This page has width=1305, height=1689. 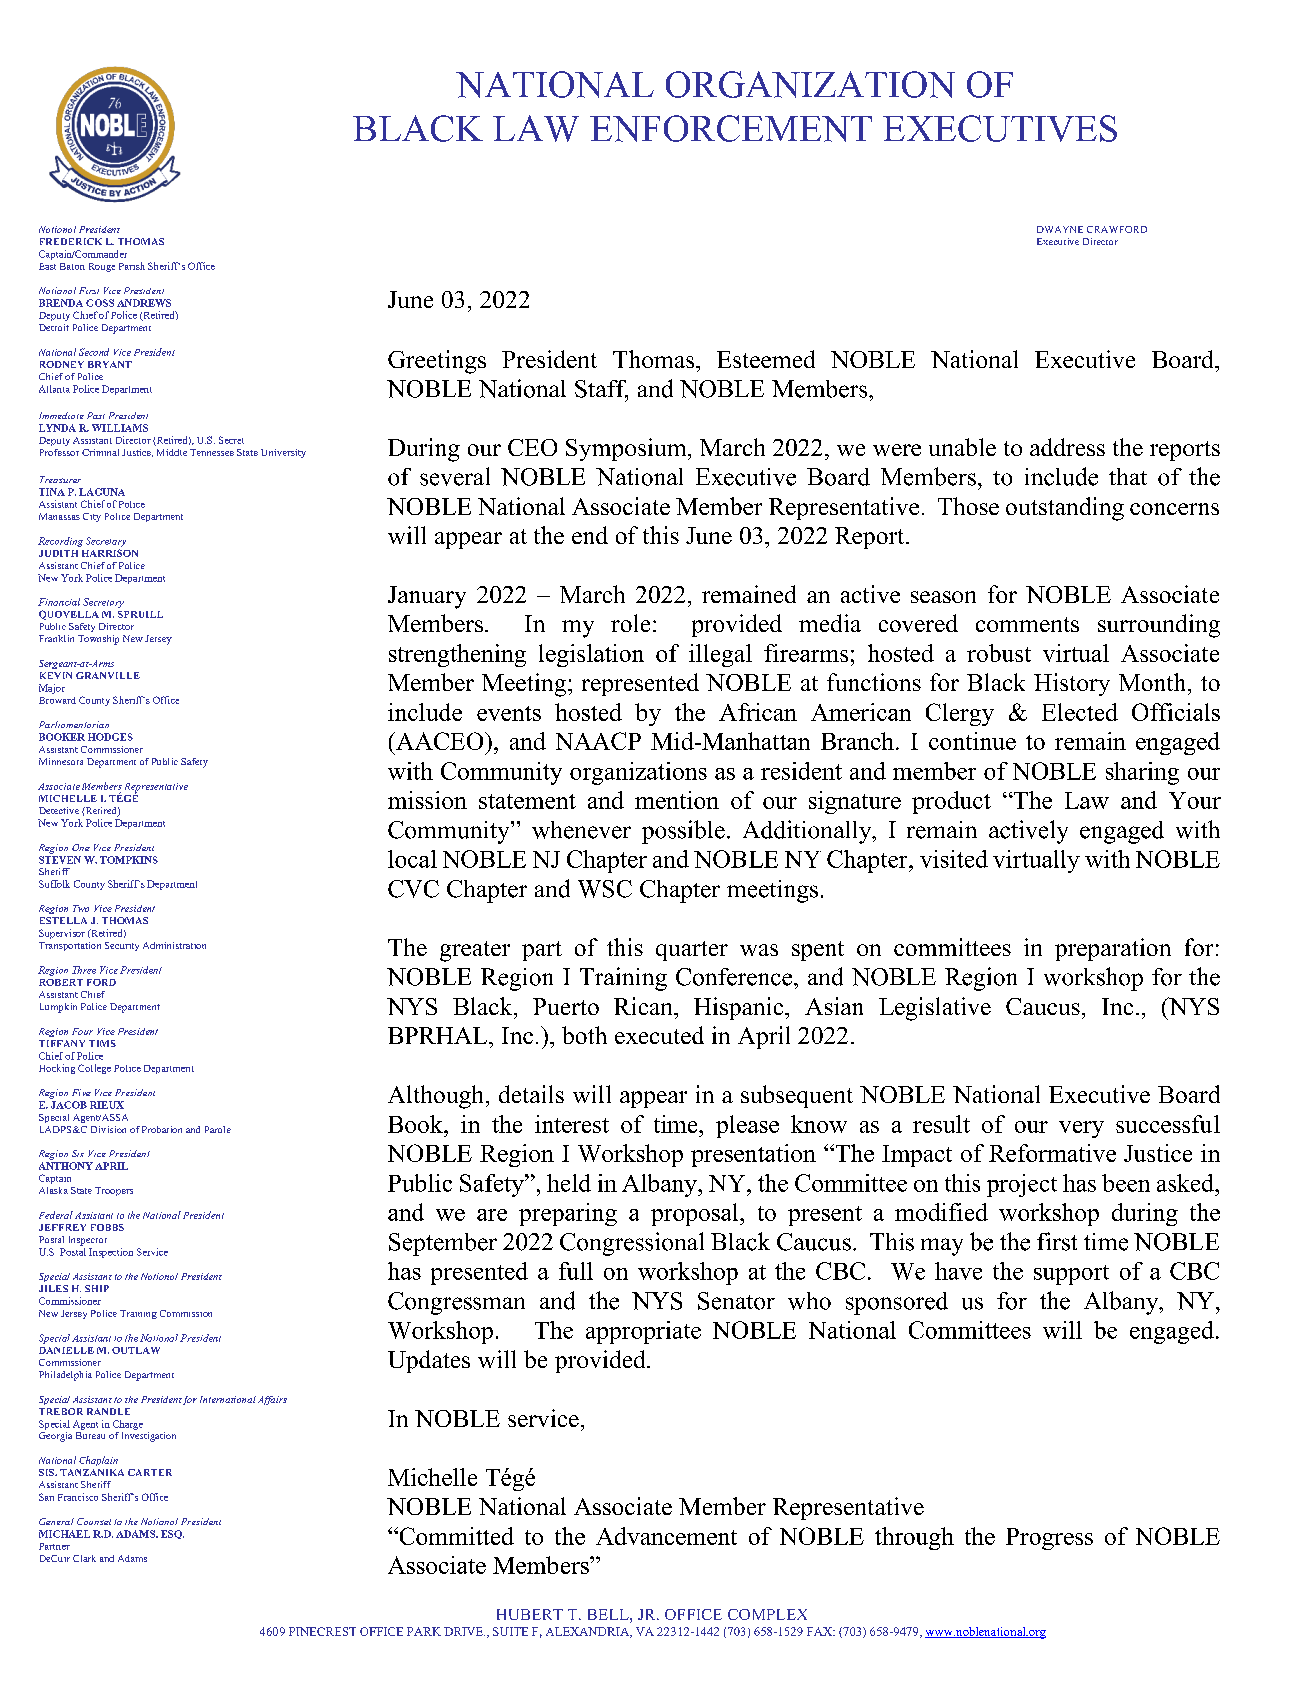 I want to click on TOMPKINS, so click(x=129, y=860).
